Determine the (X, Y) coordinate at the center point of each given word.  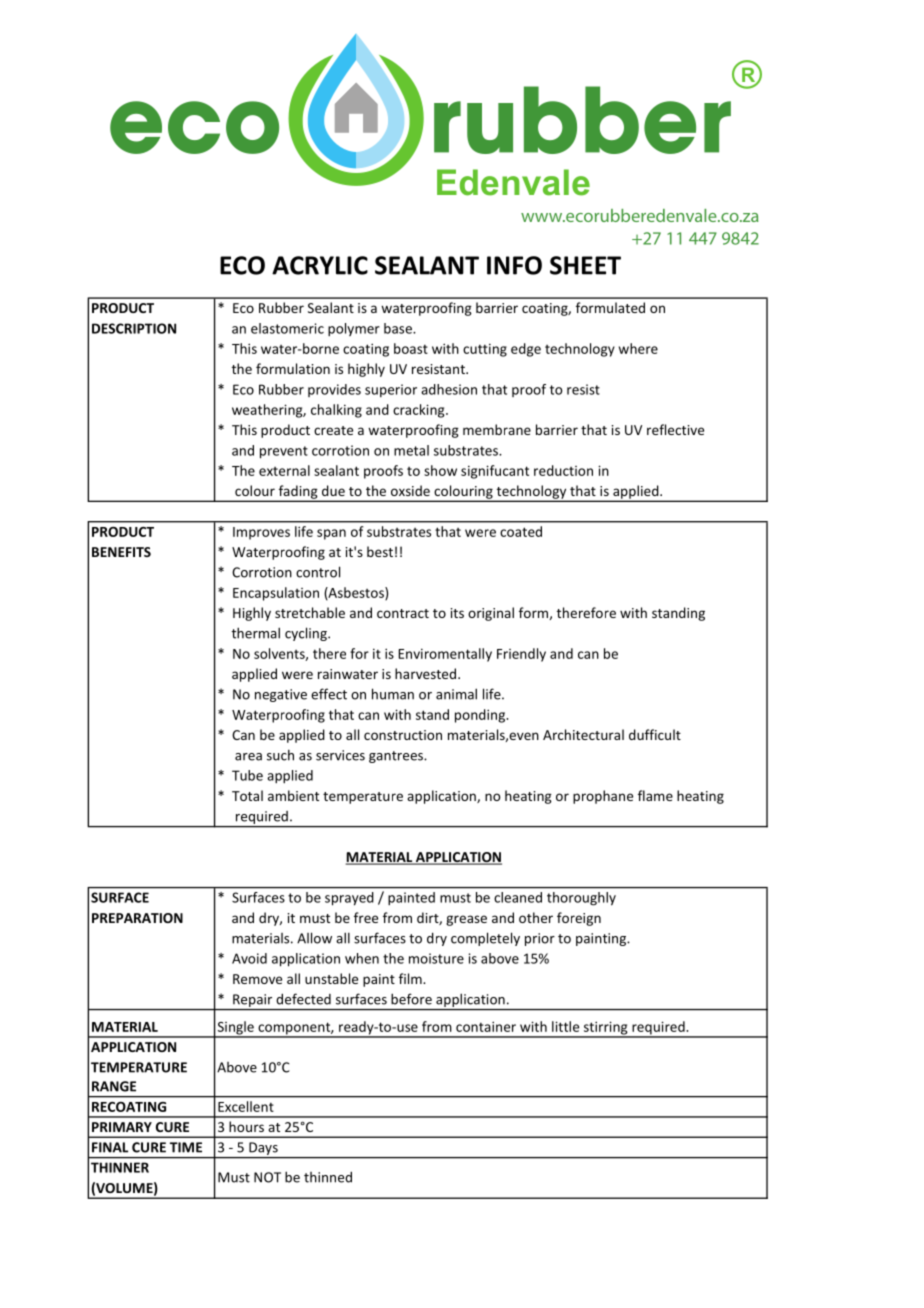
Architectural (583, 734)
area (248, 757)
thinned (328, 1177)
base (399, 328)
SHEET (585, 265)
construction (403, 735)
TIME (186, 1147)
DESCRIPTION (134, 328)
